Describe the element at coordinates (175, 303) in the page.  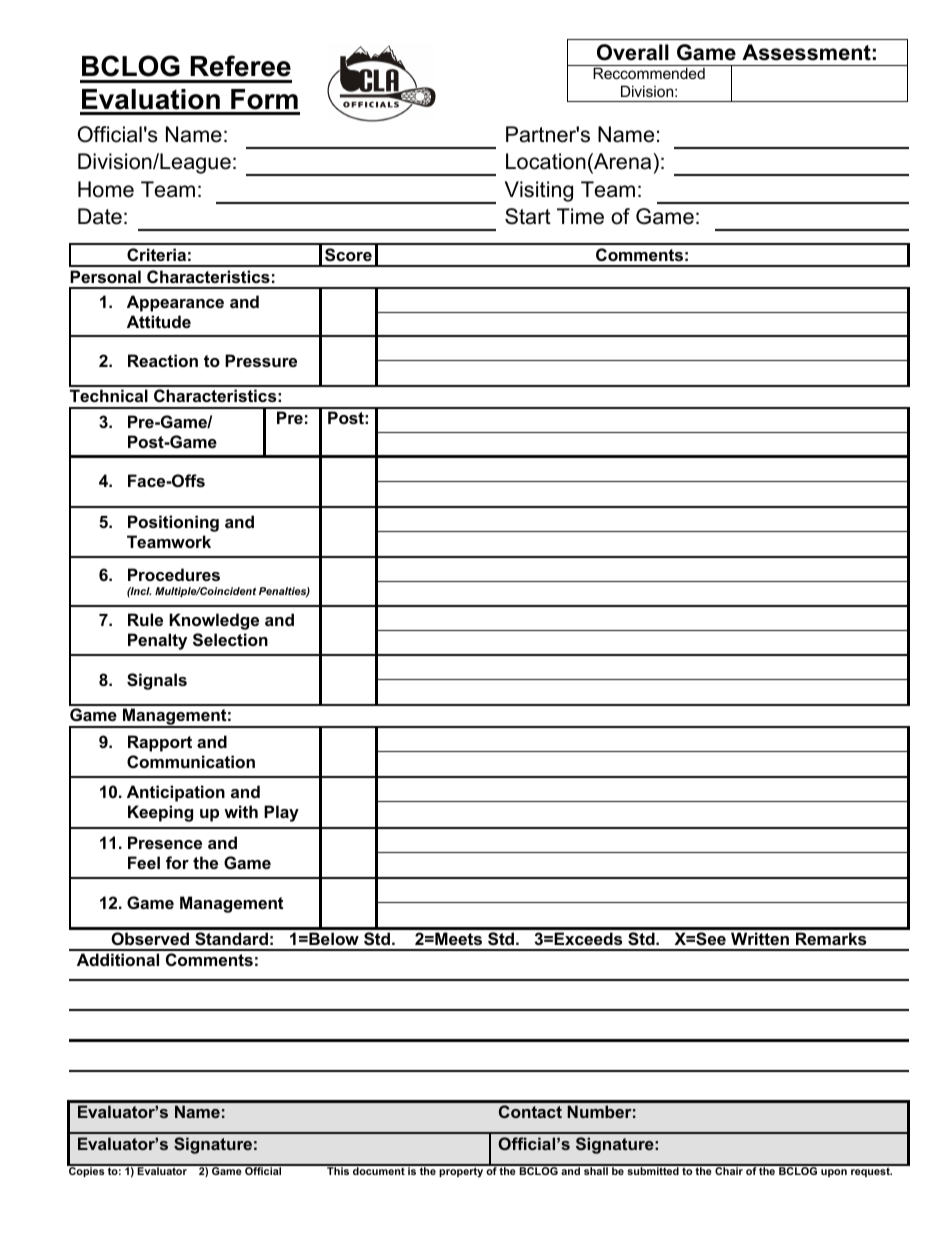
I see `Appearance` at that location.
